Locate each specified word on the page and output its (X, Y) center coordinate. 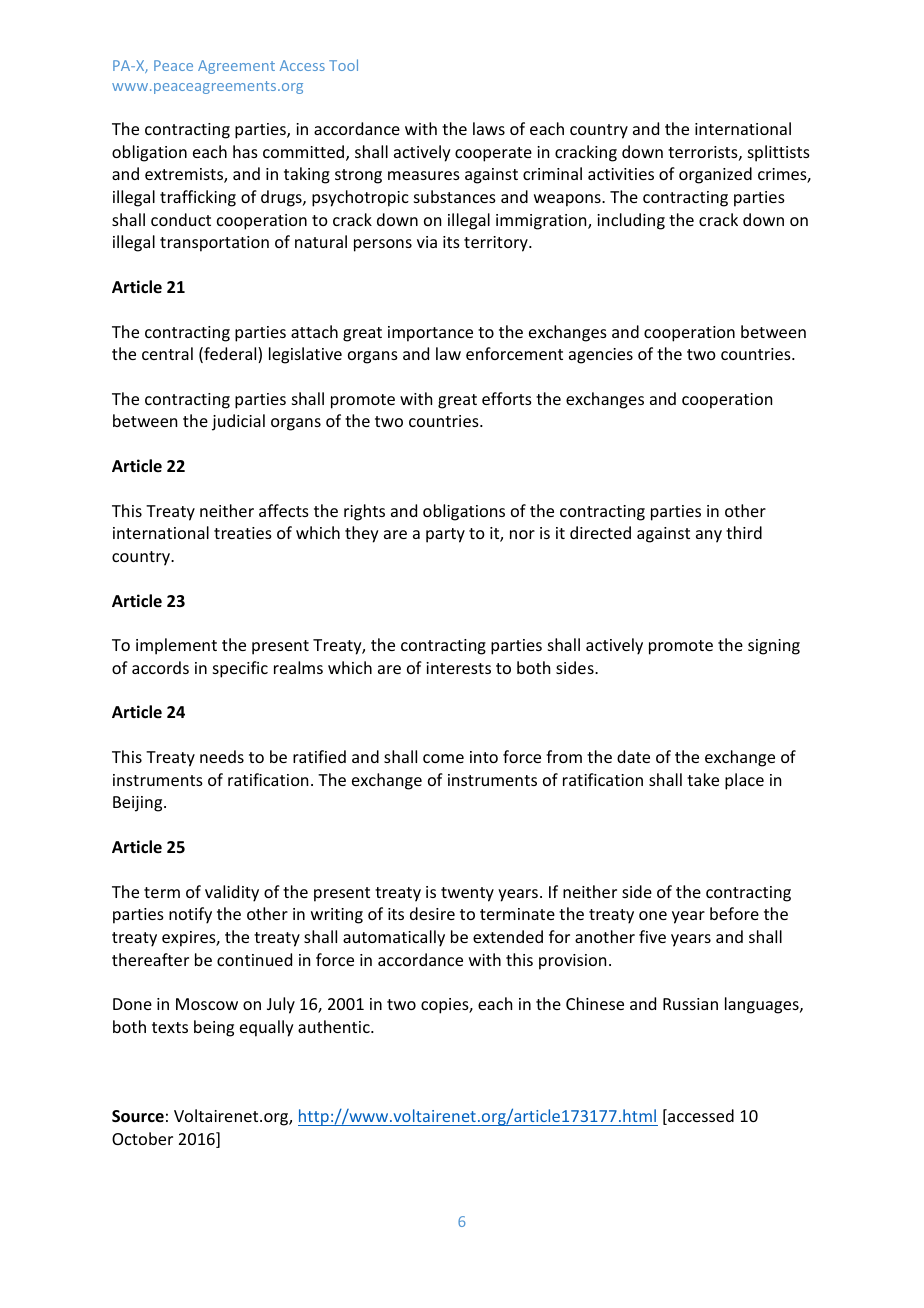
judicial (238, 422)
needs (222, 756)
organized (715, 175)
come (443, 758)
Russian (690, 1004)
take (703, 779)
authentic (335, 1026)
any (709, 536)
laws (489, 128)
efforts (507, 398)
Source (138, 1116)
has (245, 151)
